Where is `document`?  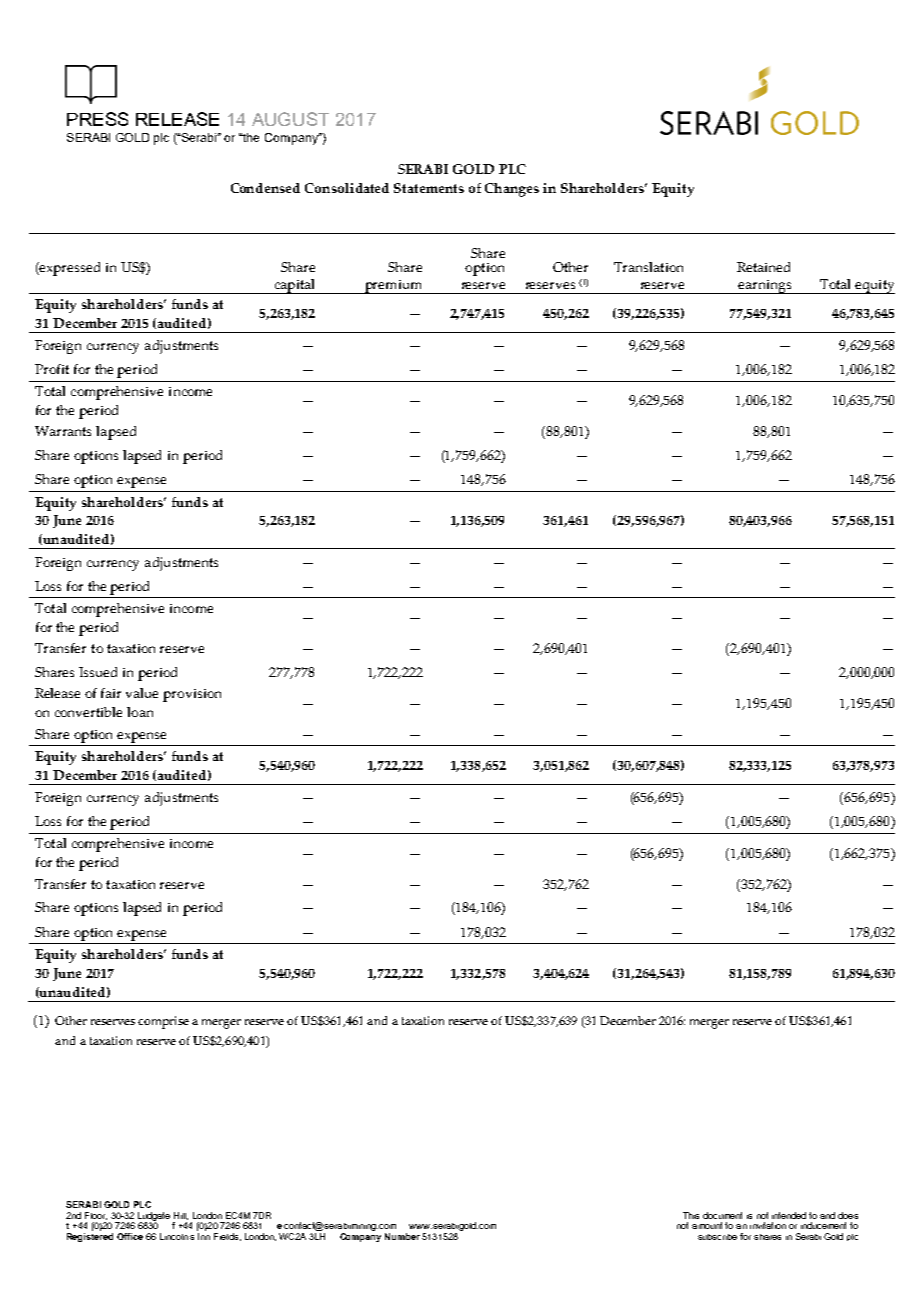 document is located at coordinates (722, 1215).
